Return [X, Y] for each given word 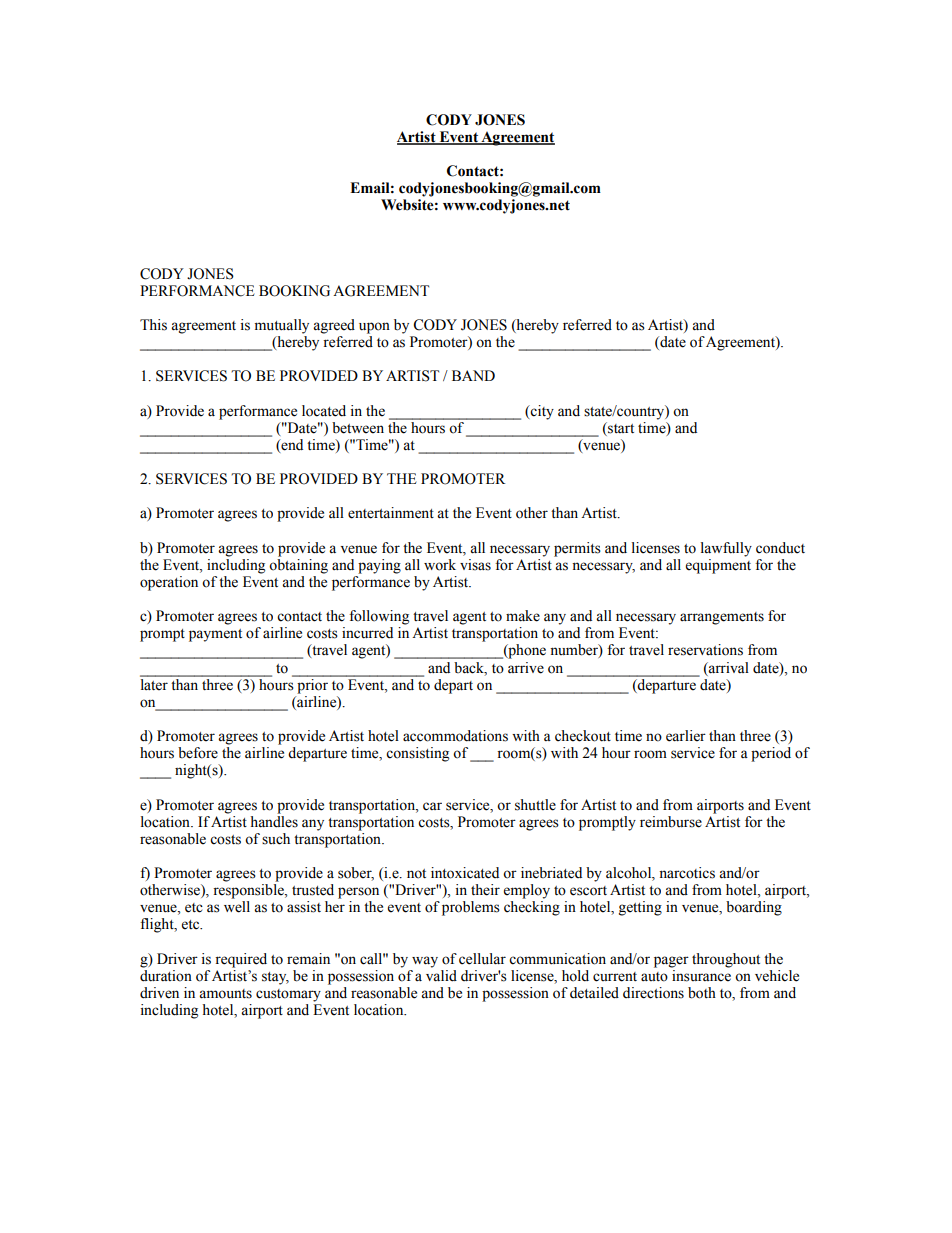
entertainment [391, 513]
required [241, 960]
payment [215, 635]
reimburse [671, 822]
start [620, 428]
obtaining [298, 566]
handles [274, 820]
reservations [705, 650]
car [432, 806]
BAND [473, 375]
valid [441, 976]
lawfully [726, 549]
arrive [526, 668]
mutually [282, 326]
